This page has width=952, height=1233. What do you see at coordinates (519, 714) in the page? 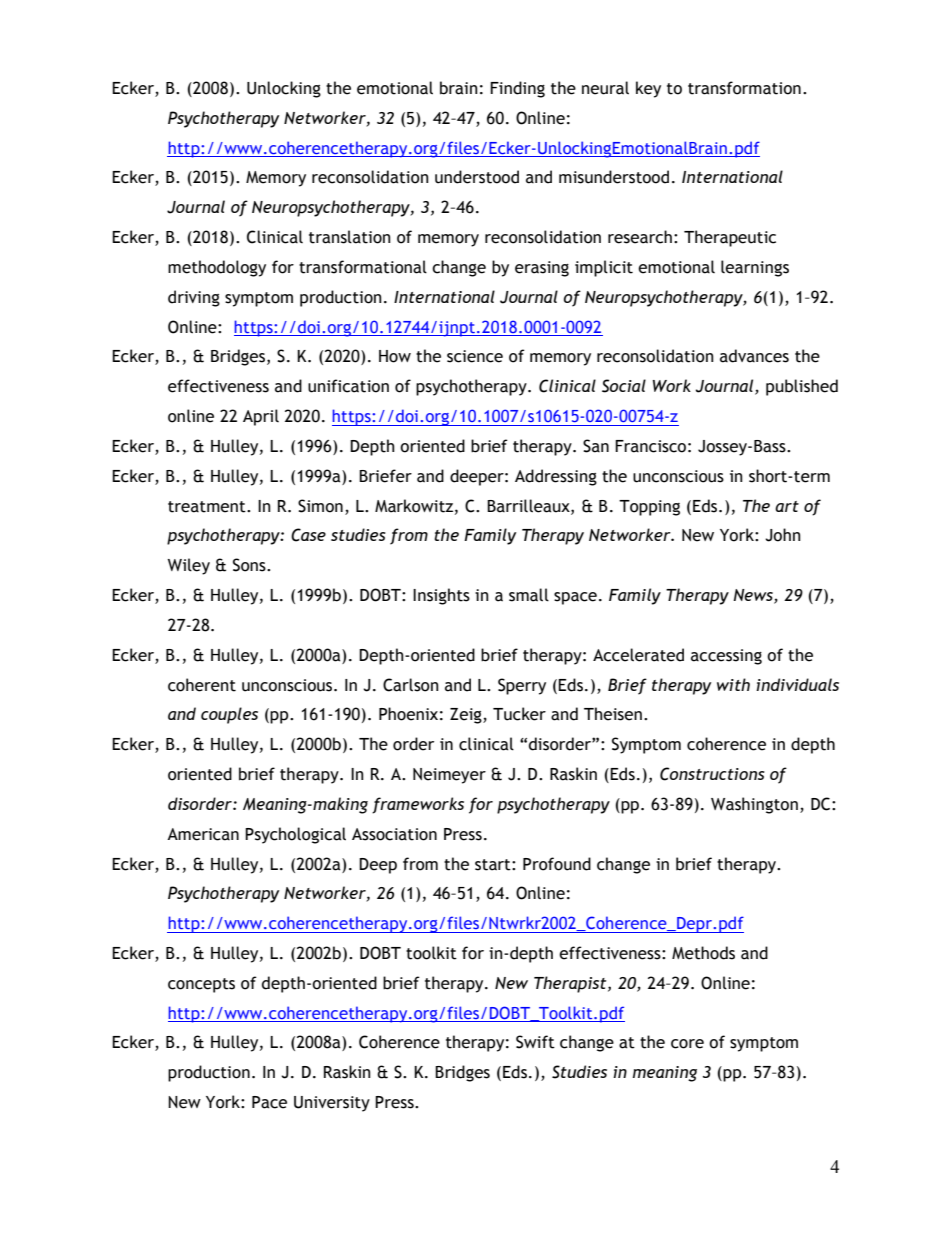
I see `Tucker` at bounding box center [519, 714].
